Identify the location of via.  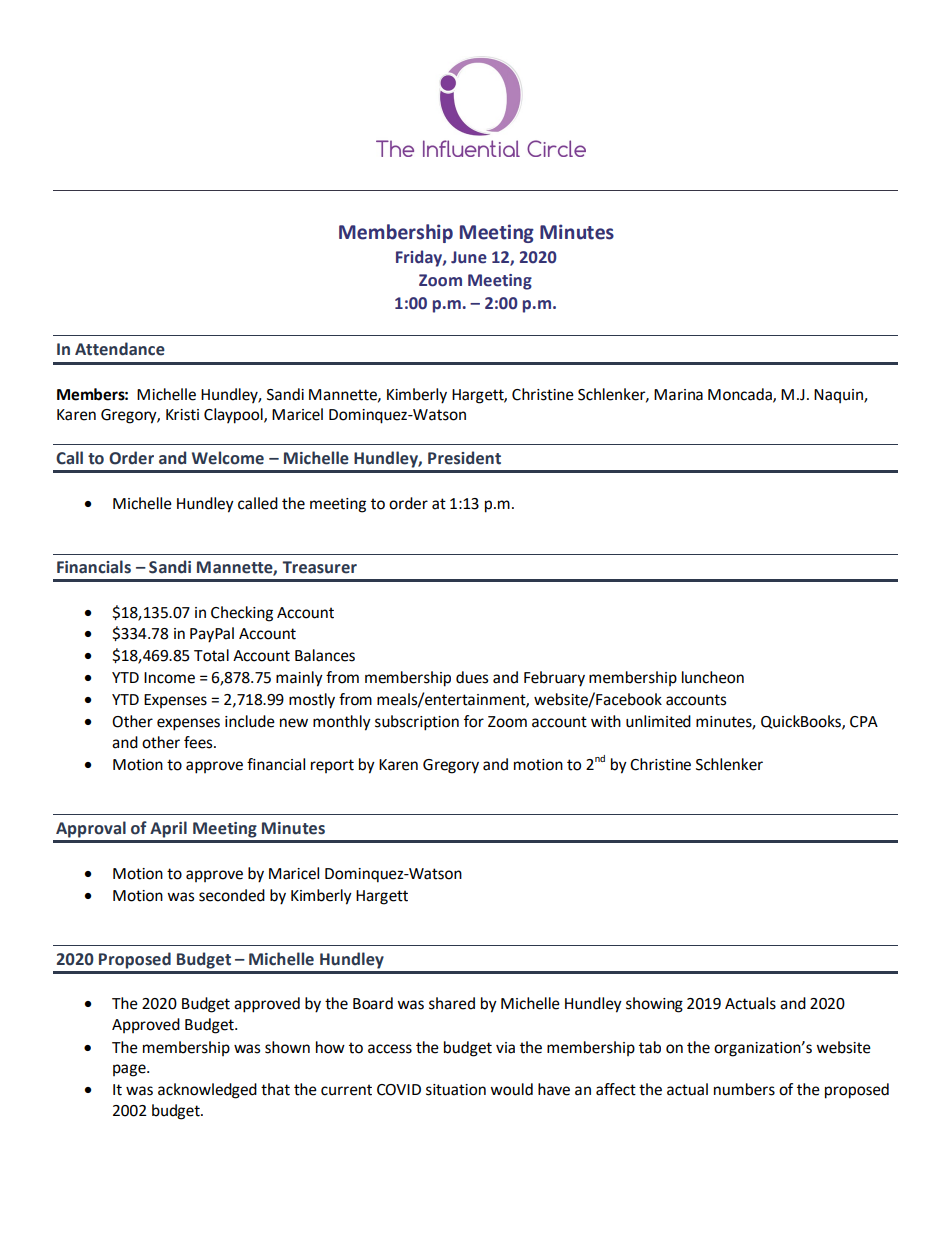
(505, 1048).
